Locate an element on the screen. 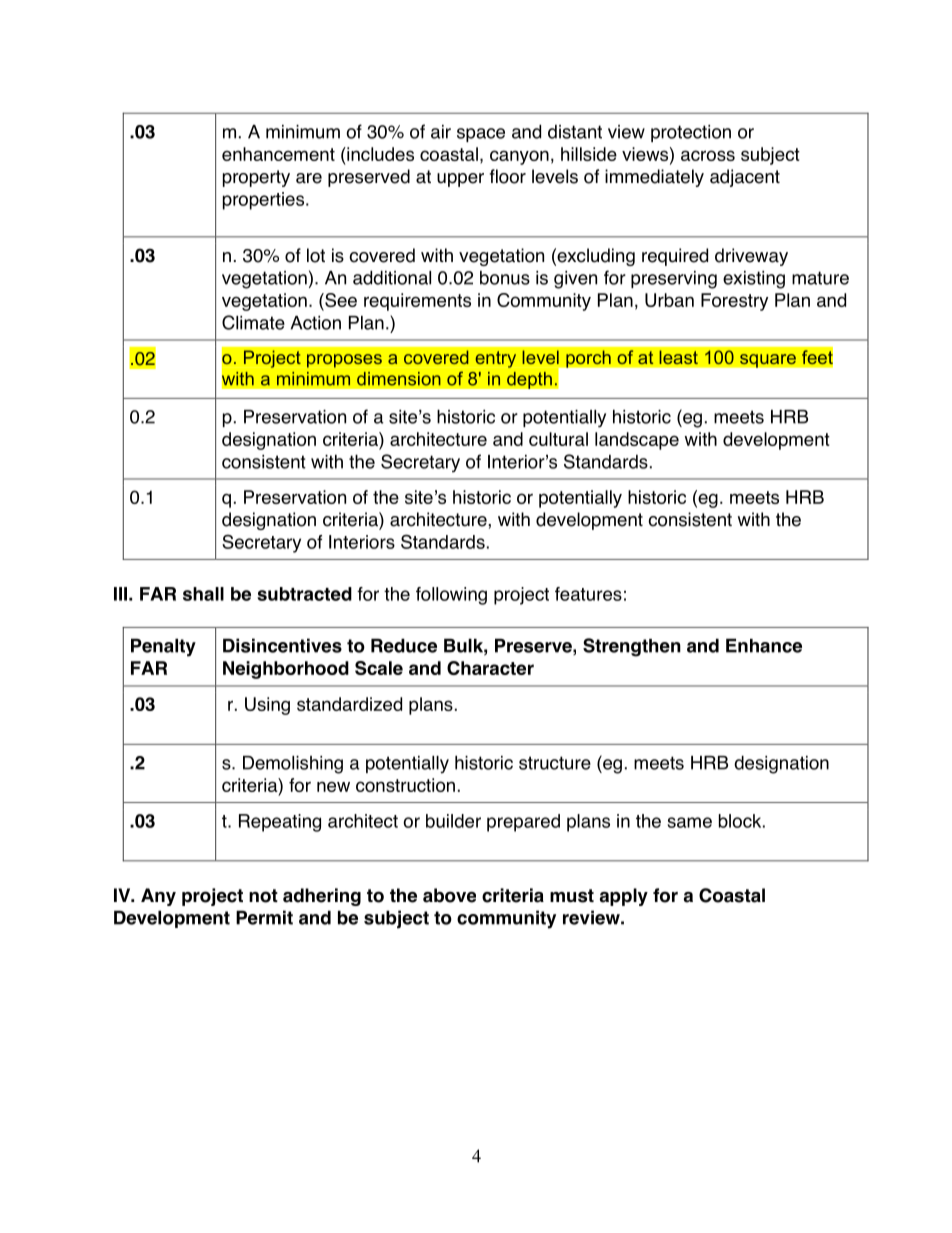 Image resolution: width=952 pixels, height=1233 pixels. space is located at coordinates (481, 135).
